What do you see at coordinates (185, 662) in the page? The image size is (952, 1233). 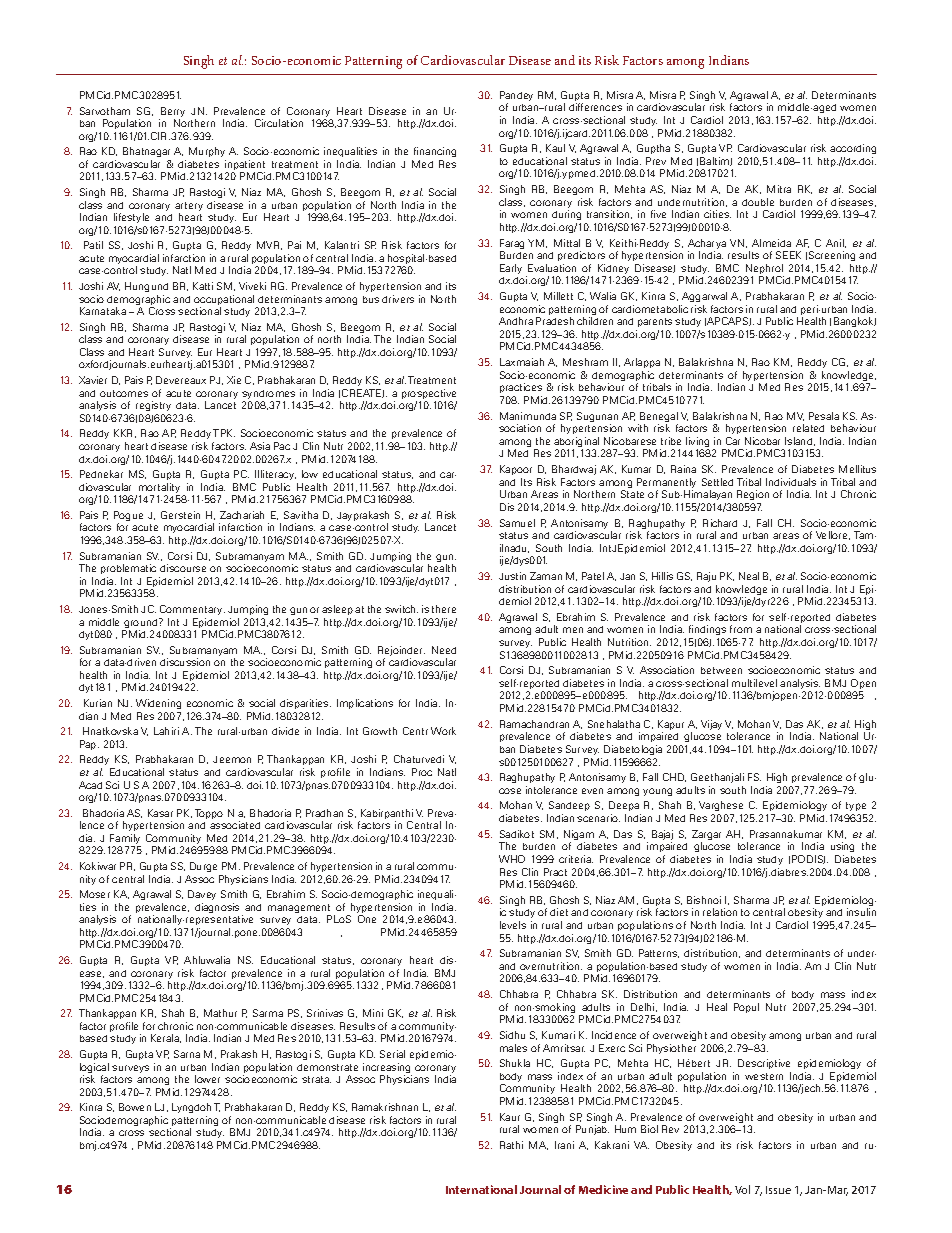 I see `discussion` at bounding box center [185, 662].
